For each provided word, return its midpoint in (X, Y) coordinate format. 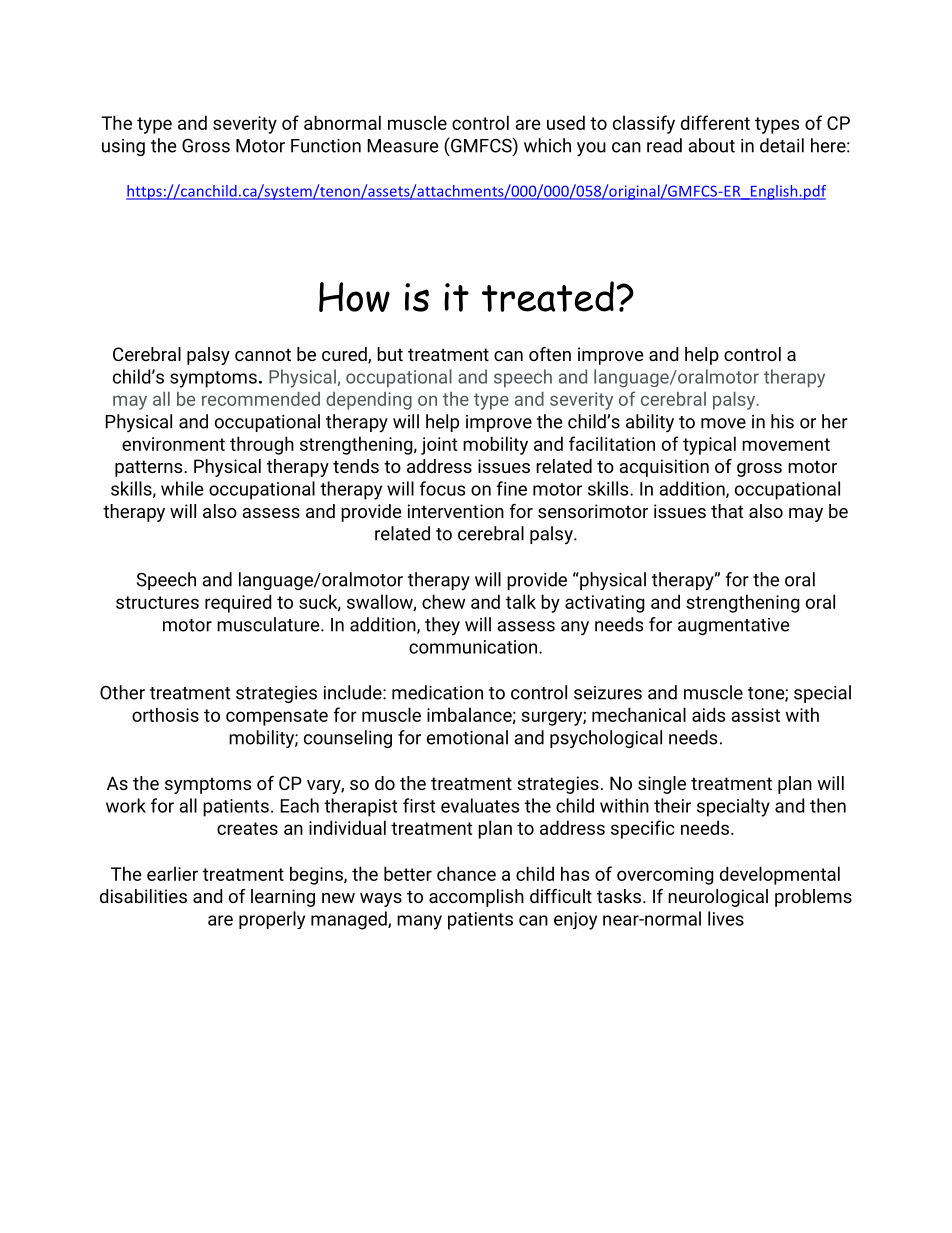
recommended (261, 399)
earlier (172, 873)
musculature (269, 624)
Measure (402, 146)
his (782, 421)
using (123, 147)
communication (473, 647)
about (711, 145)
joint (439, 446)
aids (708, 714)
